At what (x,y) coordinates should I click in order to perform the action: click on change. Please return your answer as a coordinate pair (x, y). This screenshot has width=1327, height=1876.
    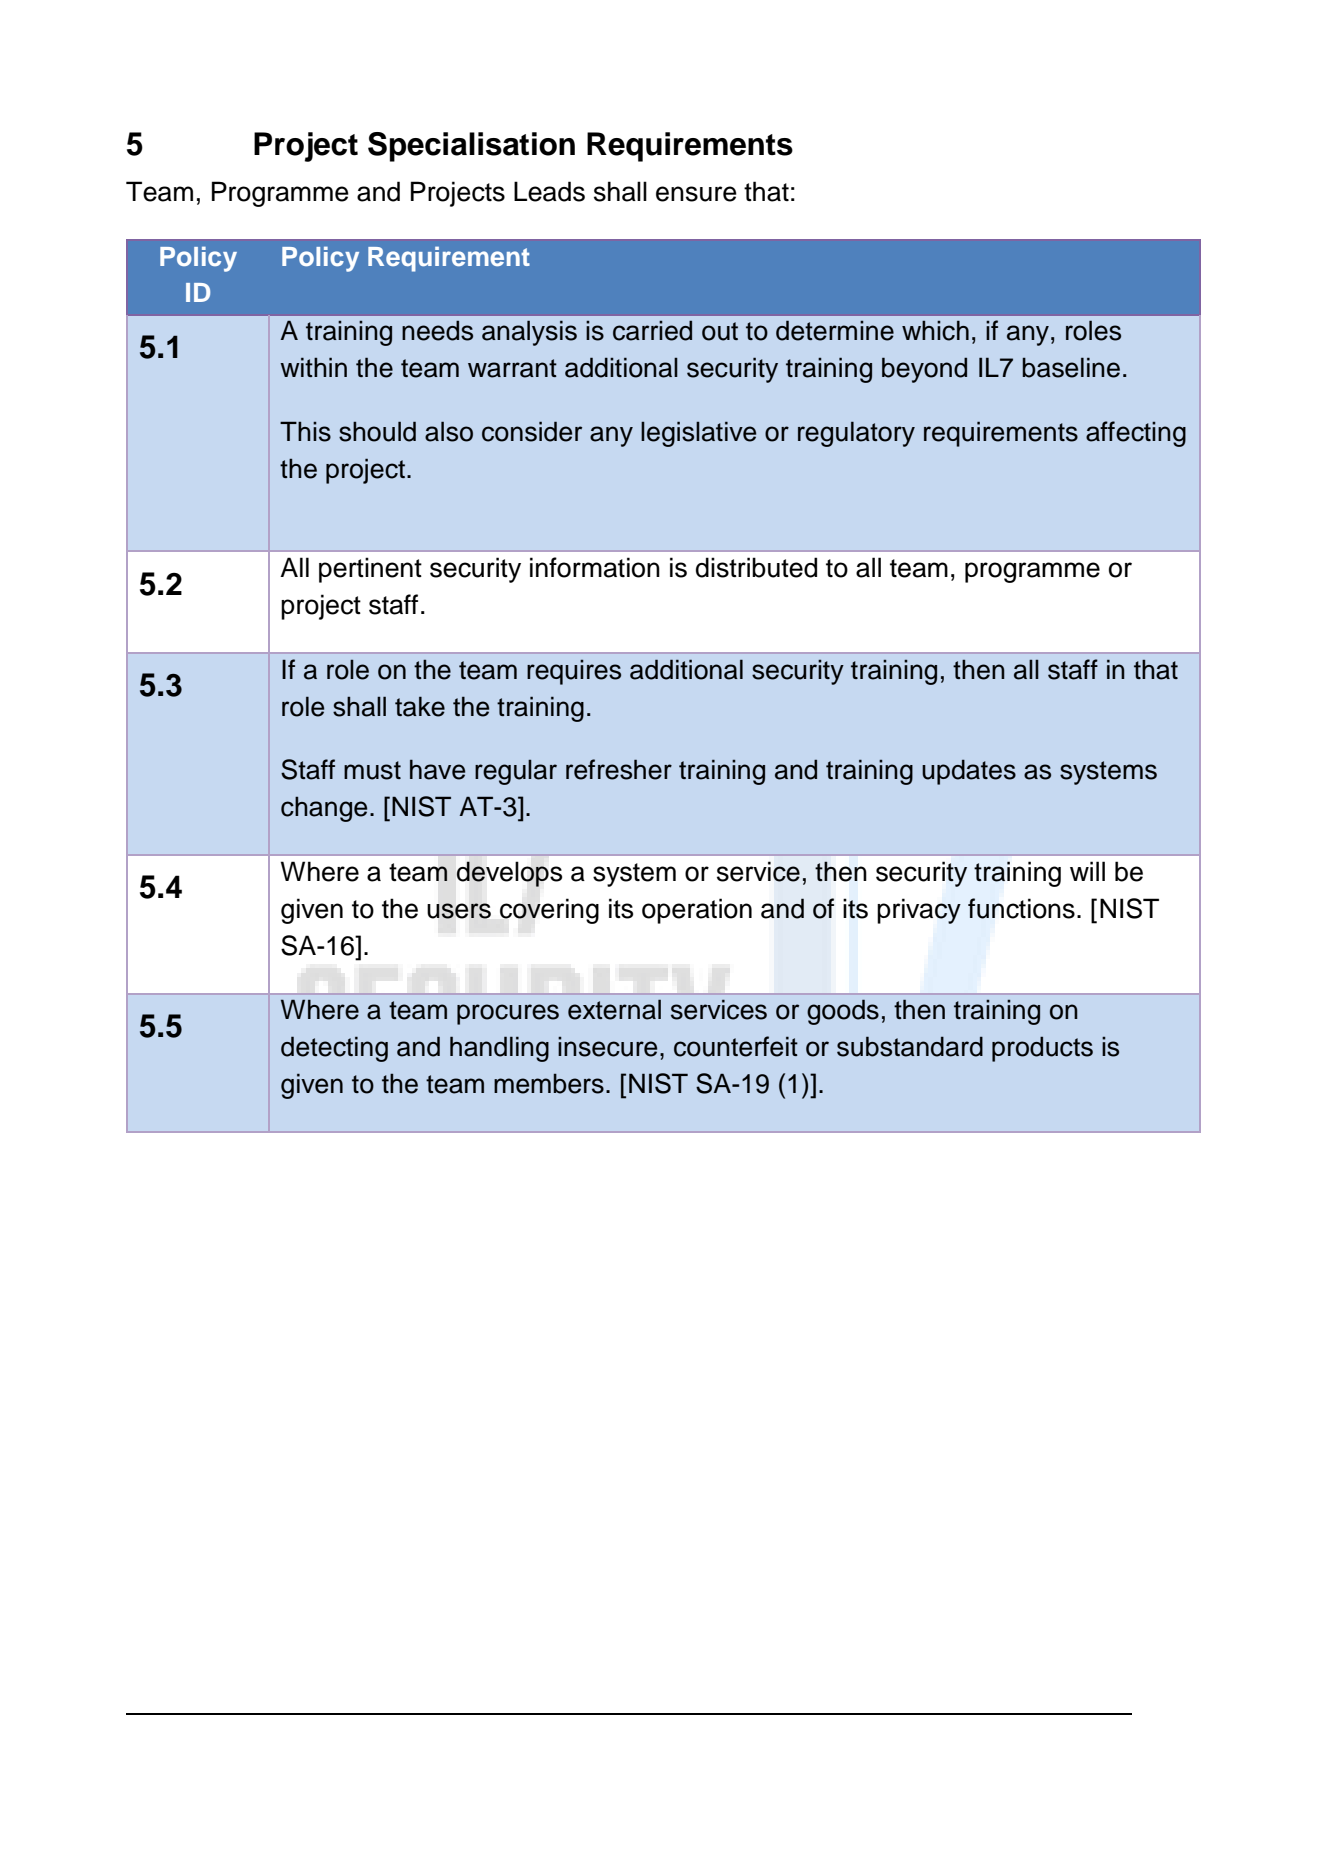
    Looking at the image, I should click on (324, 809).
